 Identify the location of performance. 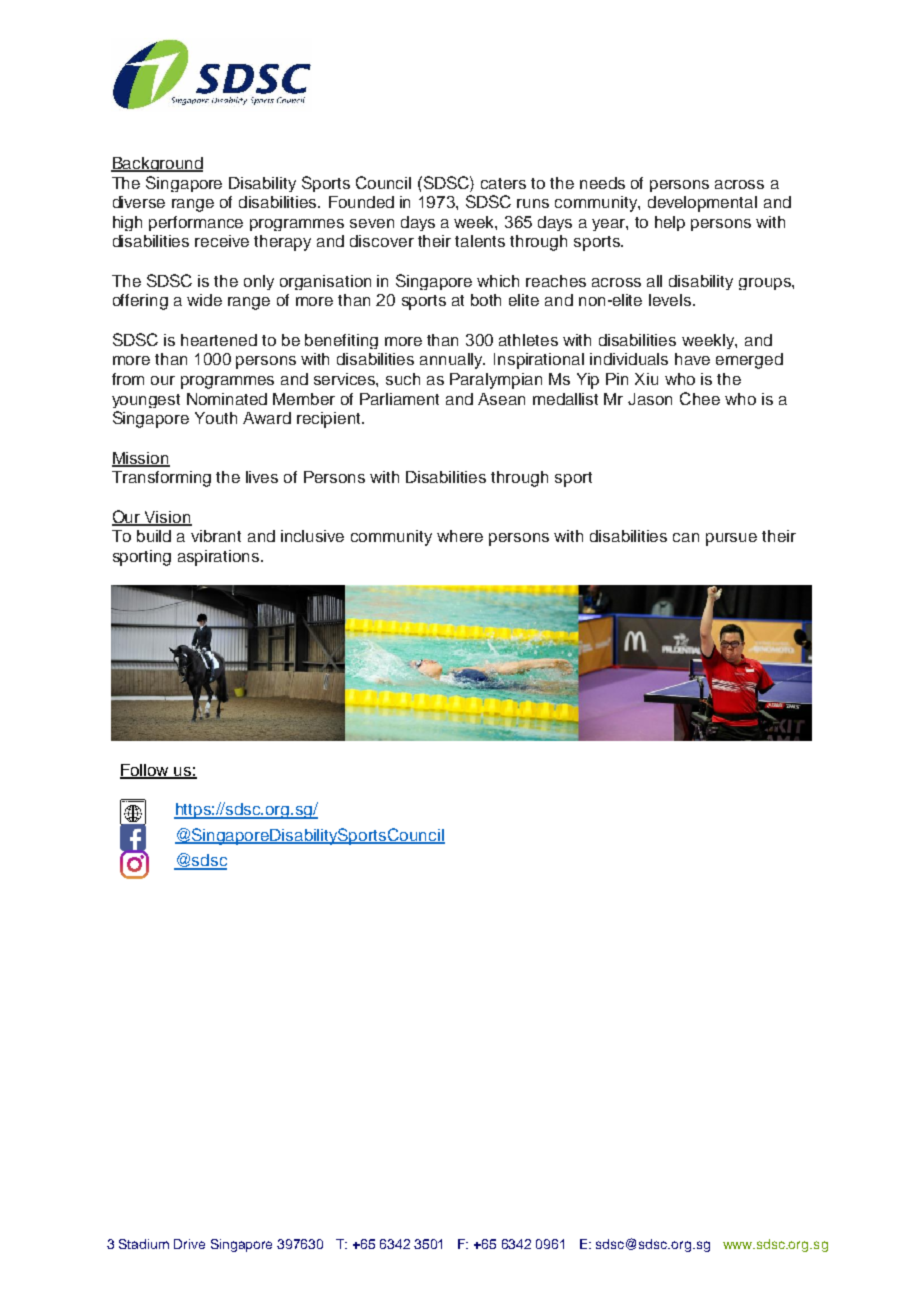
(196, 223).
